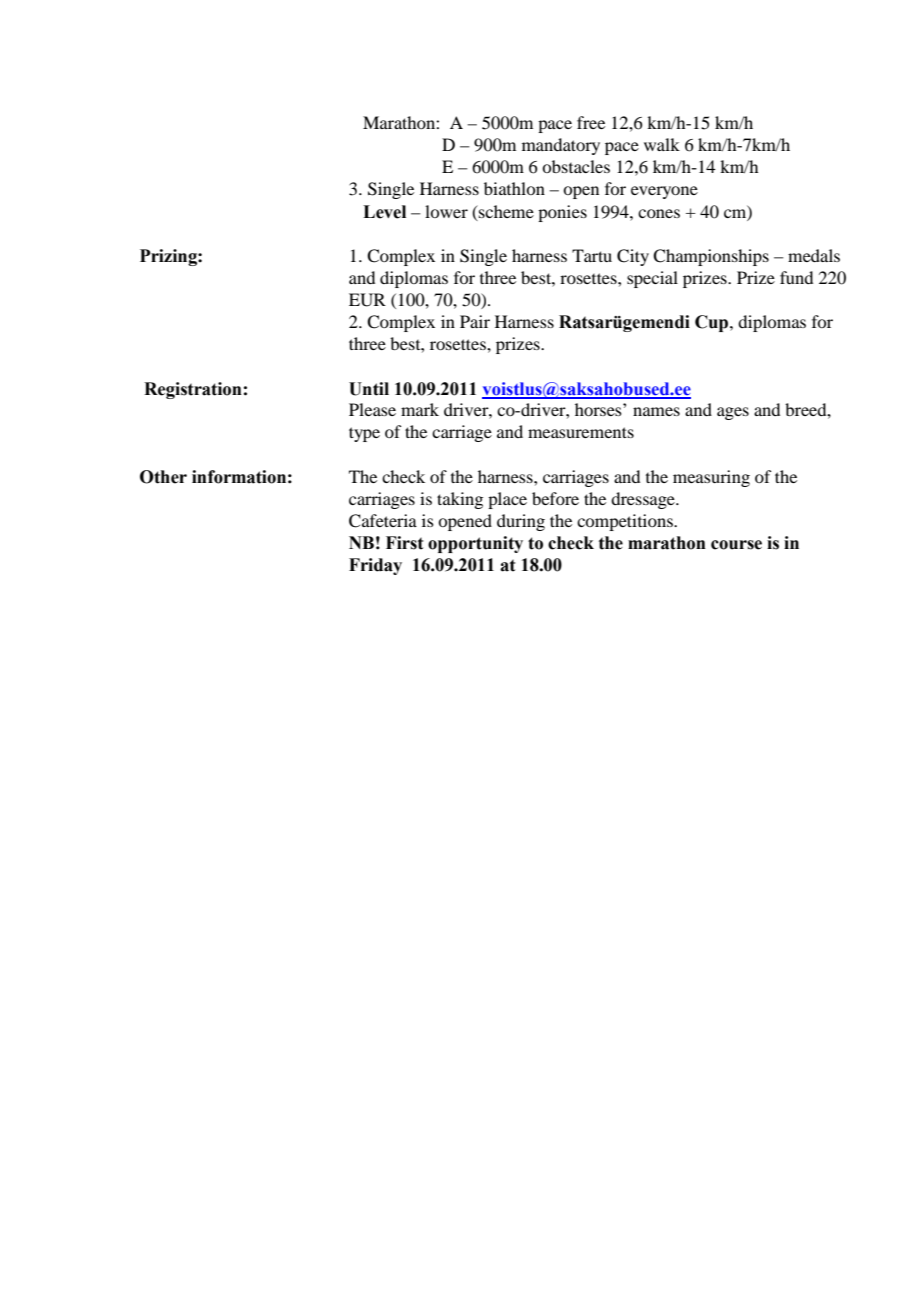 The image size is (924, 1308). Describe the element at coordinates (711, 478) in the screenshot. I see `measuring` at that location.
